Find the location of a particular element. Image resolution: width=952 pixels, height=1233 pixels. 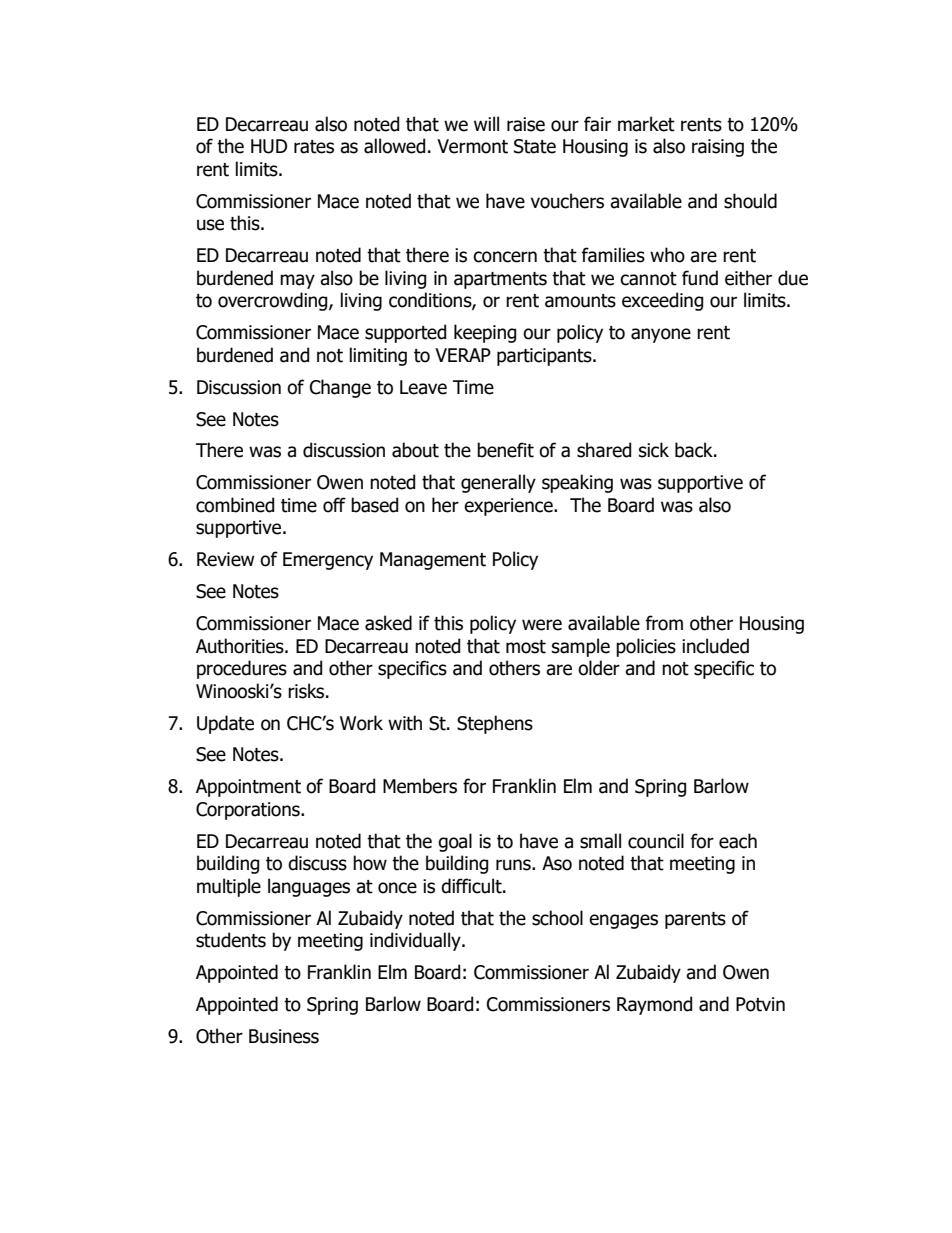

procedures is located at coordinates (242, 669).
